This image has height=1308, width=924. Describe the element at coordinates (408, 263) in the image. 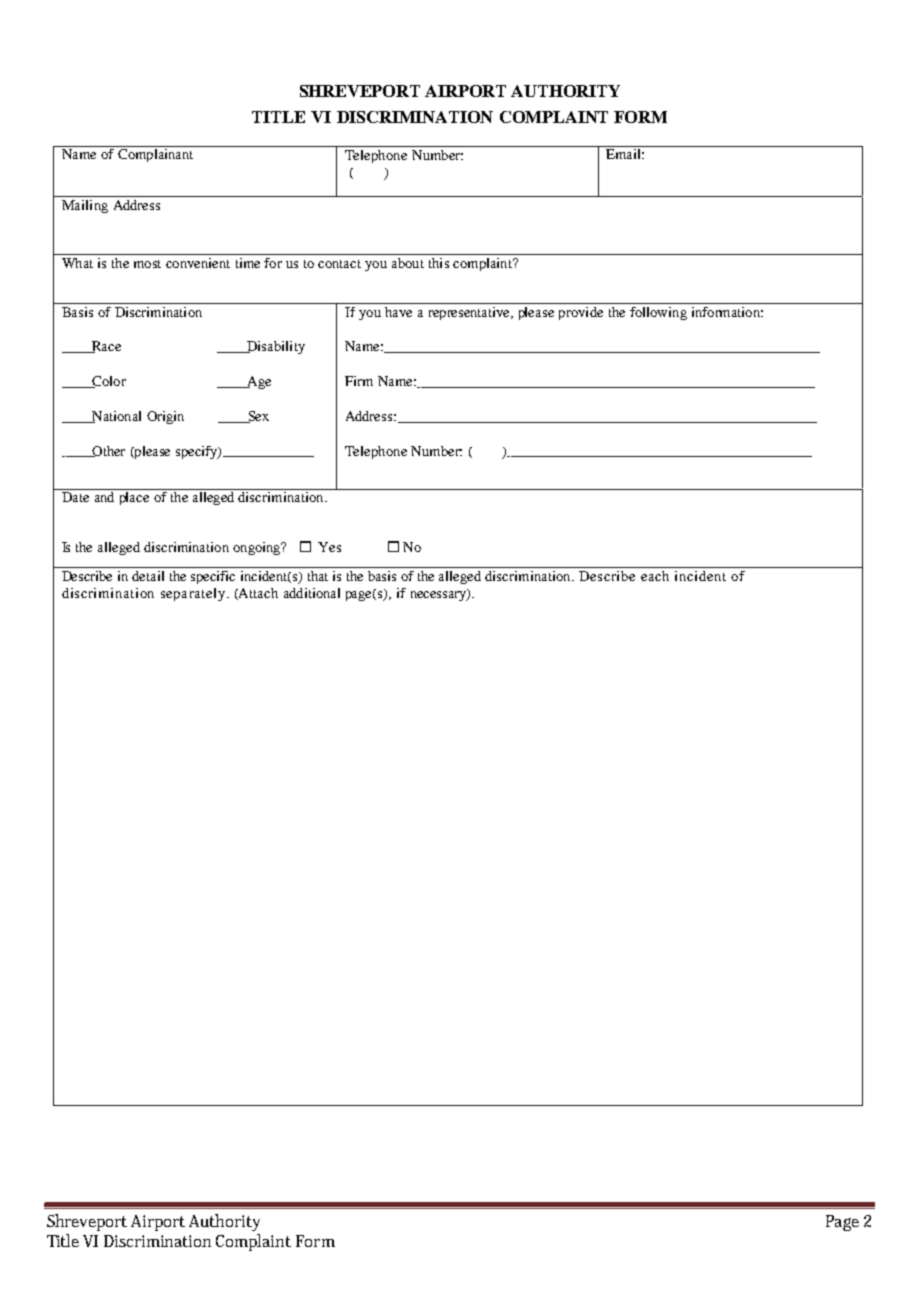

I see `about` at that location.
